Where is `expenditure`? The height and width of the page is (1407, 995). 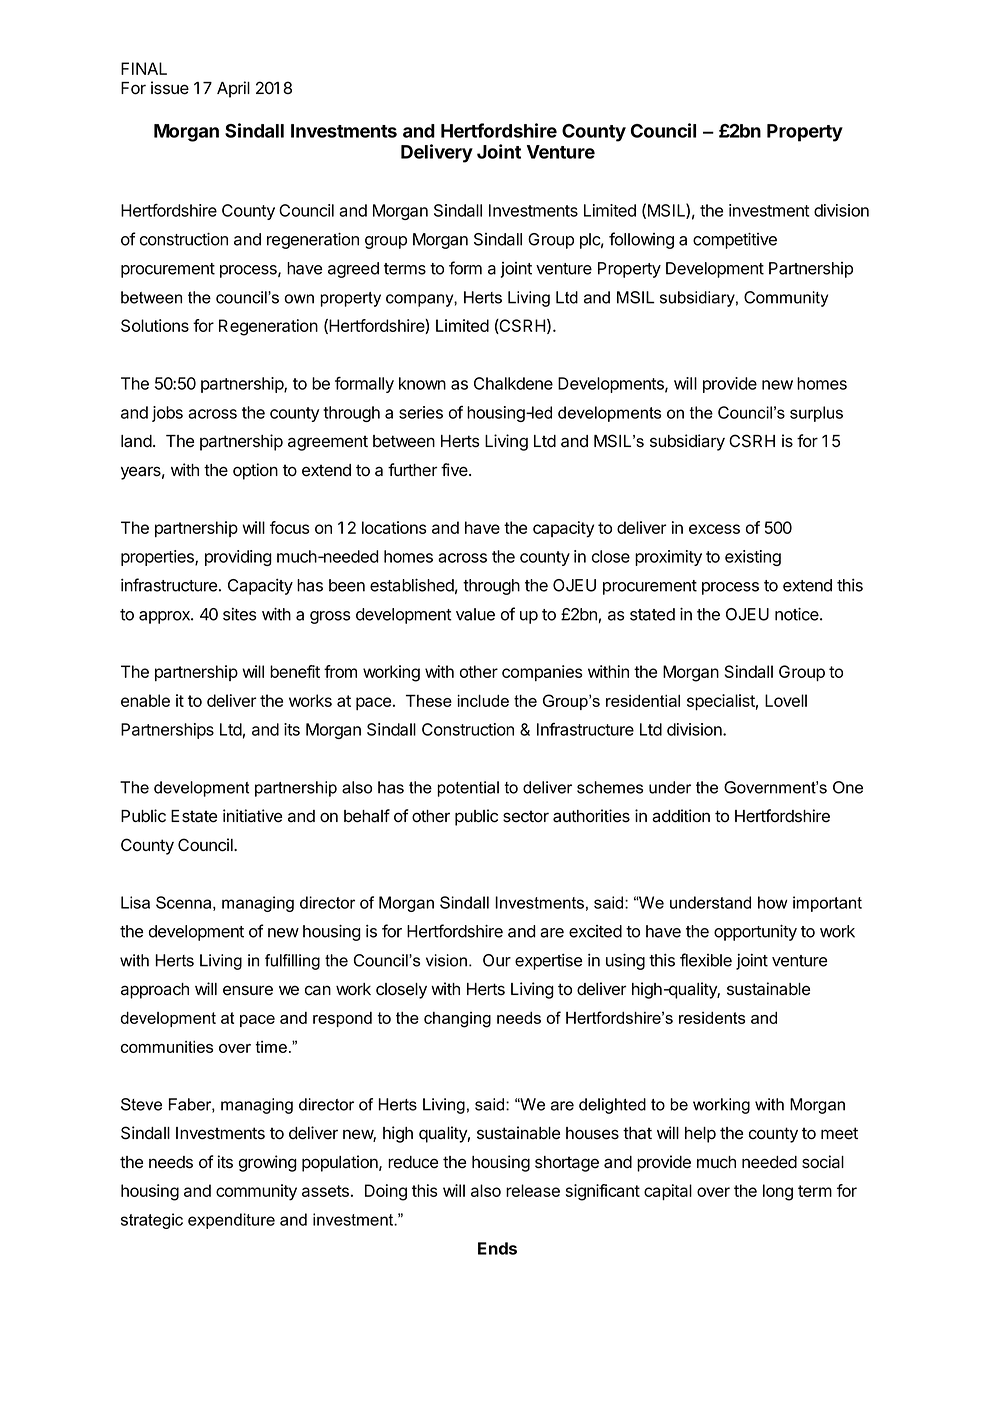 expenditure is located at coordinates (231, 1221).
